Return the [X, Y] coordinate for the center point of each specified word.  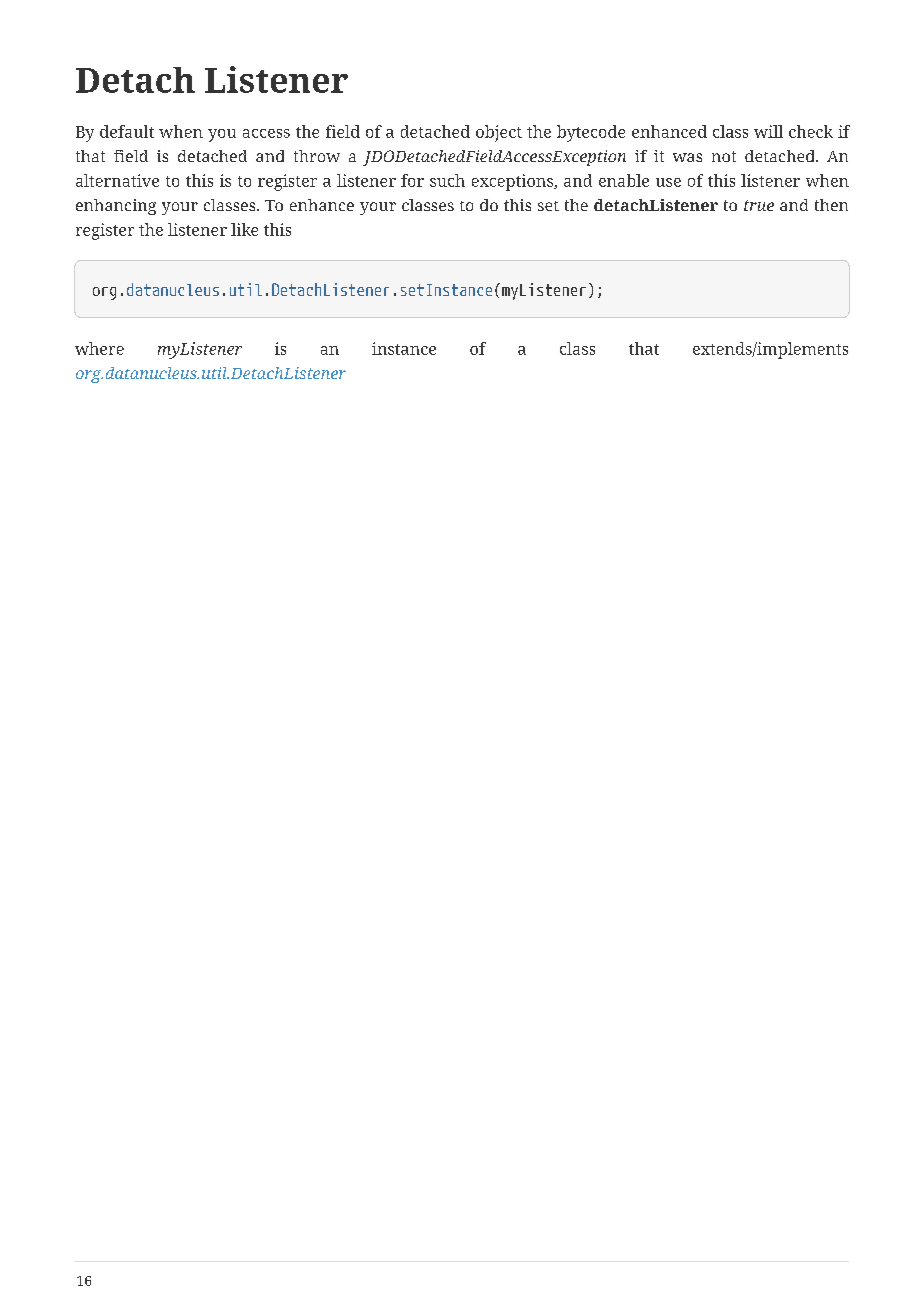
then [831, 205]
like [244, 229]
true [759, 205]
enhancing [116, 207]
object [499, 133]
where [99, 348]
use [668, 182]
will [768, 131]
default [127, 131]
